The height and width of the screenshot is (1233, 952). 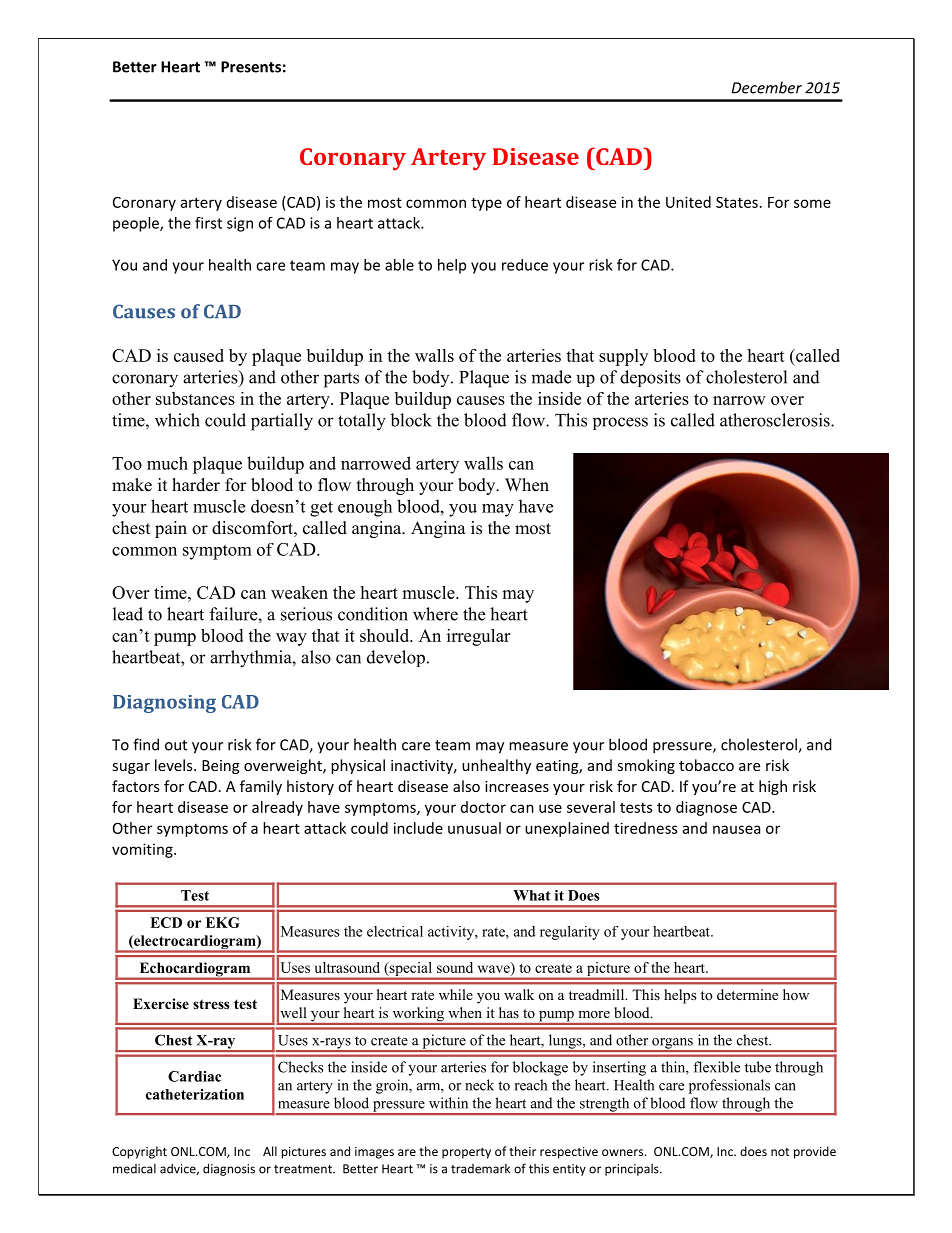 I want to click on made, so click(x=551, y=377).
